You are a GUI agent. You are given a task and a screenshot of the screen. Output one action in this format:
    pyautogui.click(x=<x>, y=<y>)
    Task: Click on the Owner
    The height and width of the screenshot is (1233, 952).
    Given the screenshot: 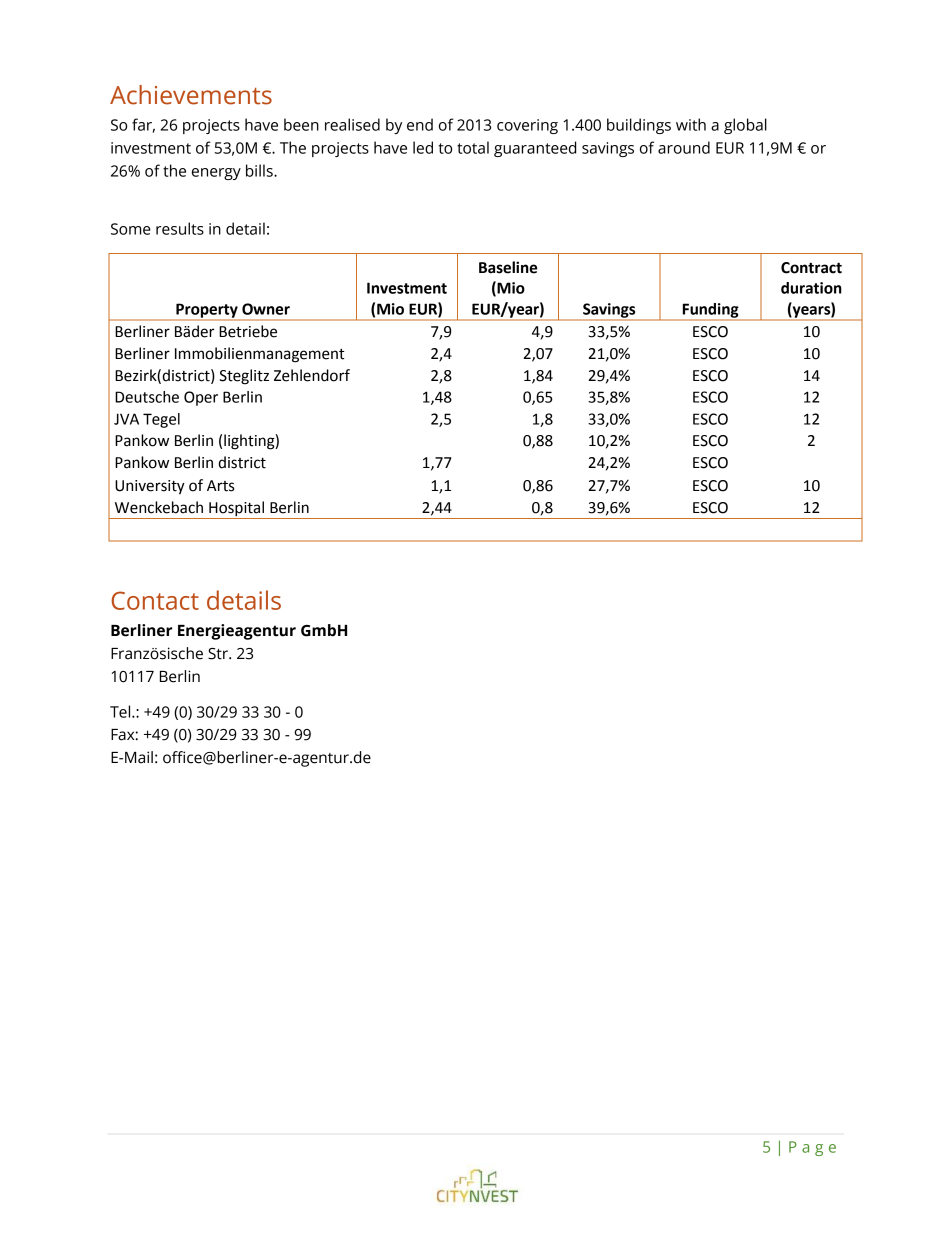 What is the action you would take?
    pyautogui.click(x=266, y=309)
